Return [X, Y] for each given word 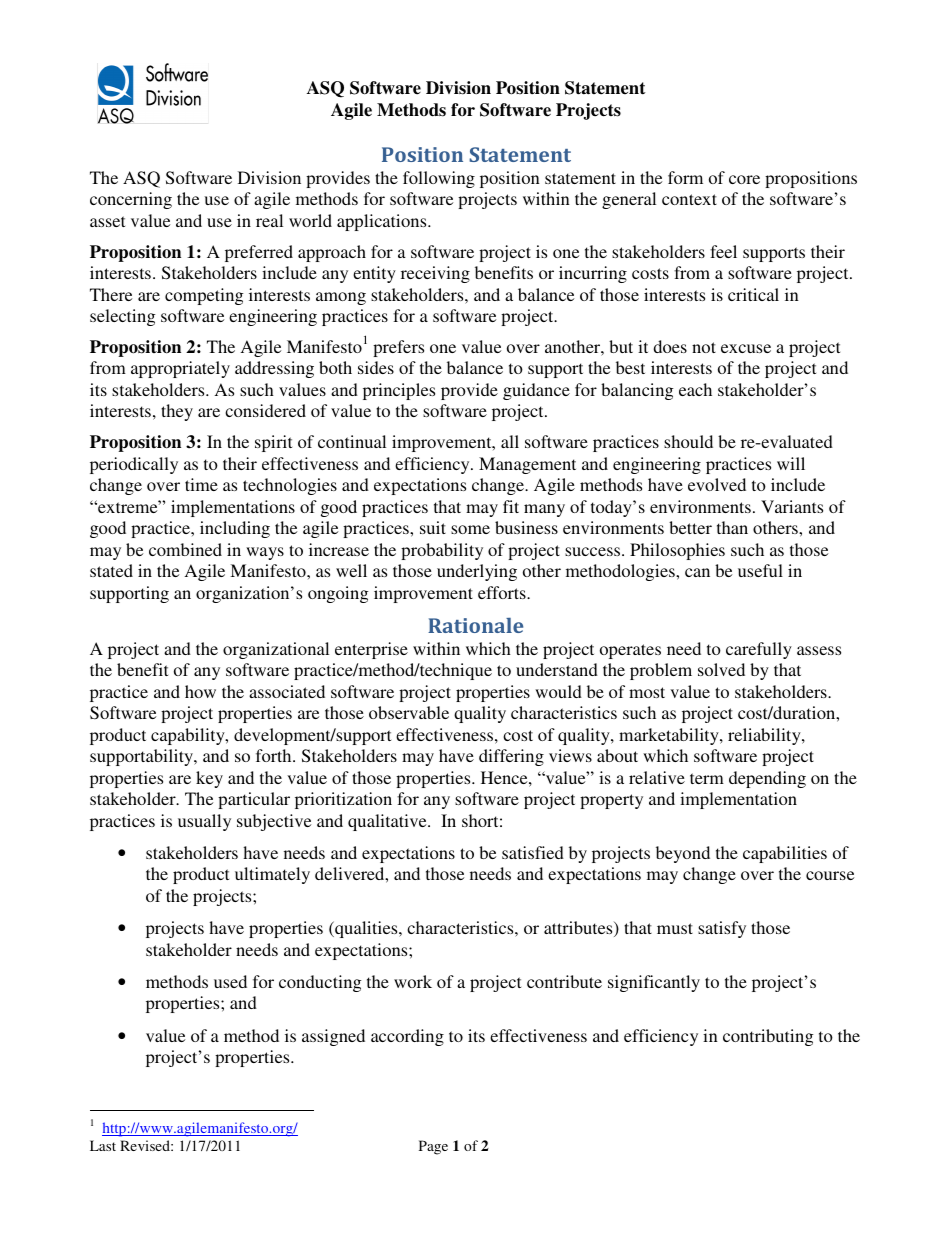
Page [433, 1147]
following [439, 179]
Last [103, 1145]
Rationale [475, 625]
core [744, 179]
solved [721, 669]
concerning [131, 200]
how [200, 691]
